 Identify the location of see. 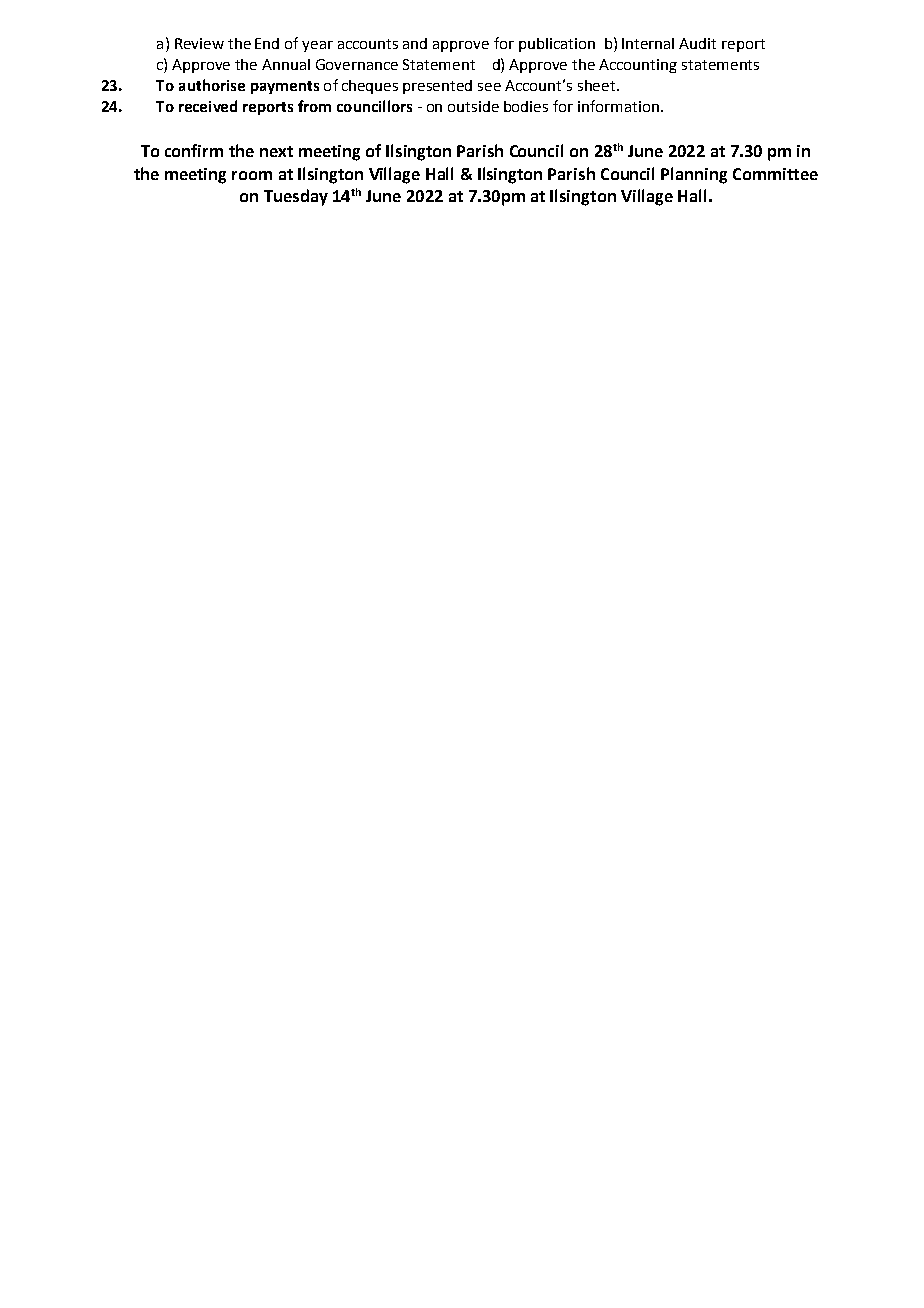
(489, 87).
